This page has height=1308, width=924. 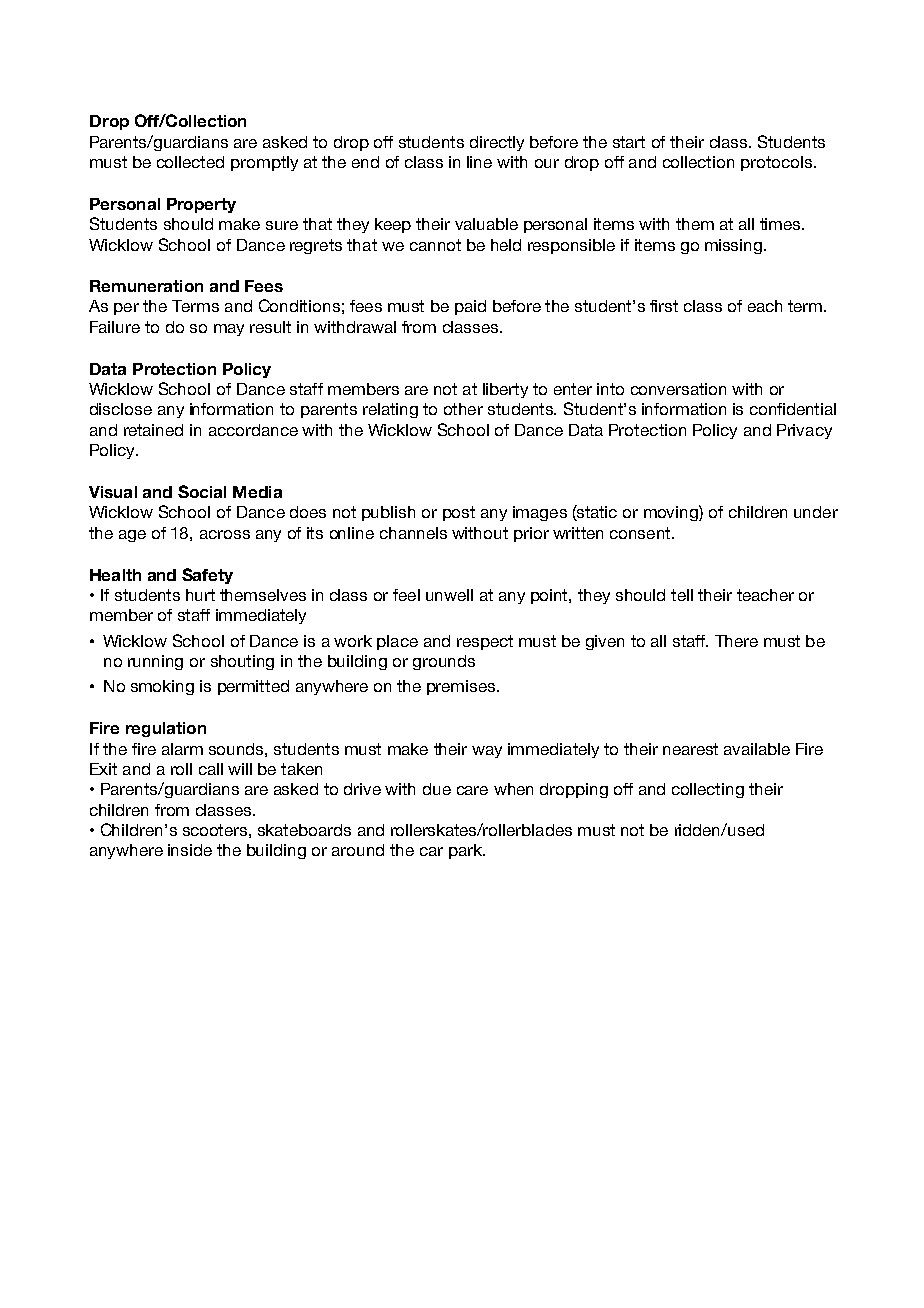 What do you see at coordinates (672, 513) in the page?
I see `moving` at bounding box center [672, 513].
